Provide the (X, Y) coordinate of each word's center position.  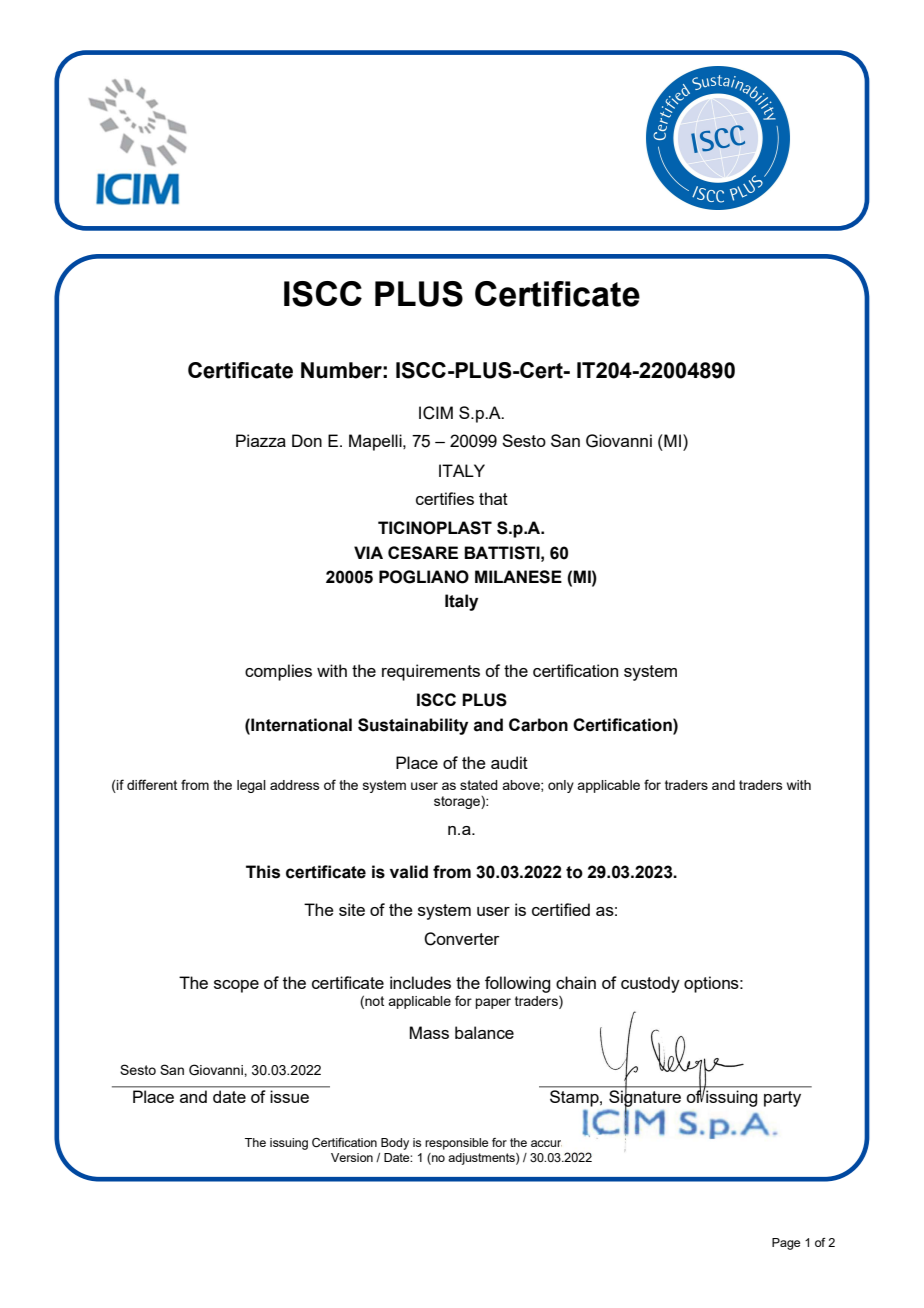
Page (786, 1244)
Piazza (261, 440)
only (561, 786)
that (493, 498)
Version (352, 1157)
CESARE (423, 553)
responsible (456, 1144)
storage (458, 802)
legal (251, 786)
